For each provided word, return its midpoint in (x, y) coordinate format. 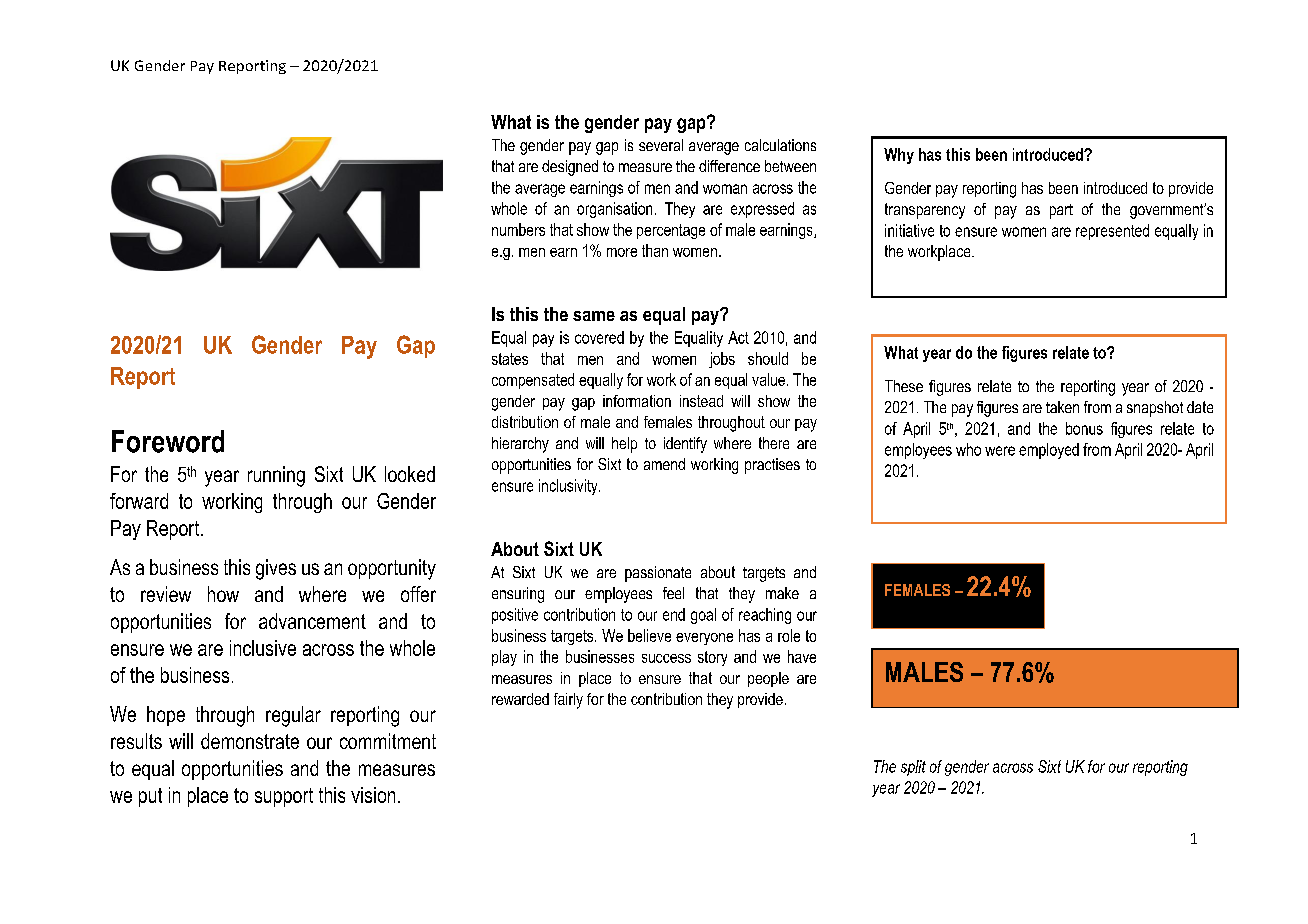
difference (729, 166)
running (276, 476)
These (904, 386)
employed (1049, 451)
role (789, 635)
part (1061, 211)
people (768, 679)
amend (664, 464)
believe (649, 635)
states (510, 359)
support (284, 797)
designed (570, 168)
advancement (312, 621)
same (594, 316)
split (913, 768)
